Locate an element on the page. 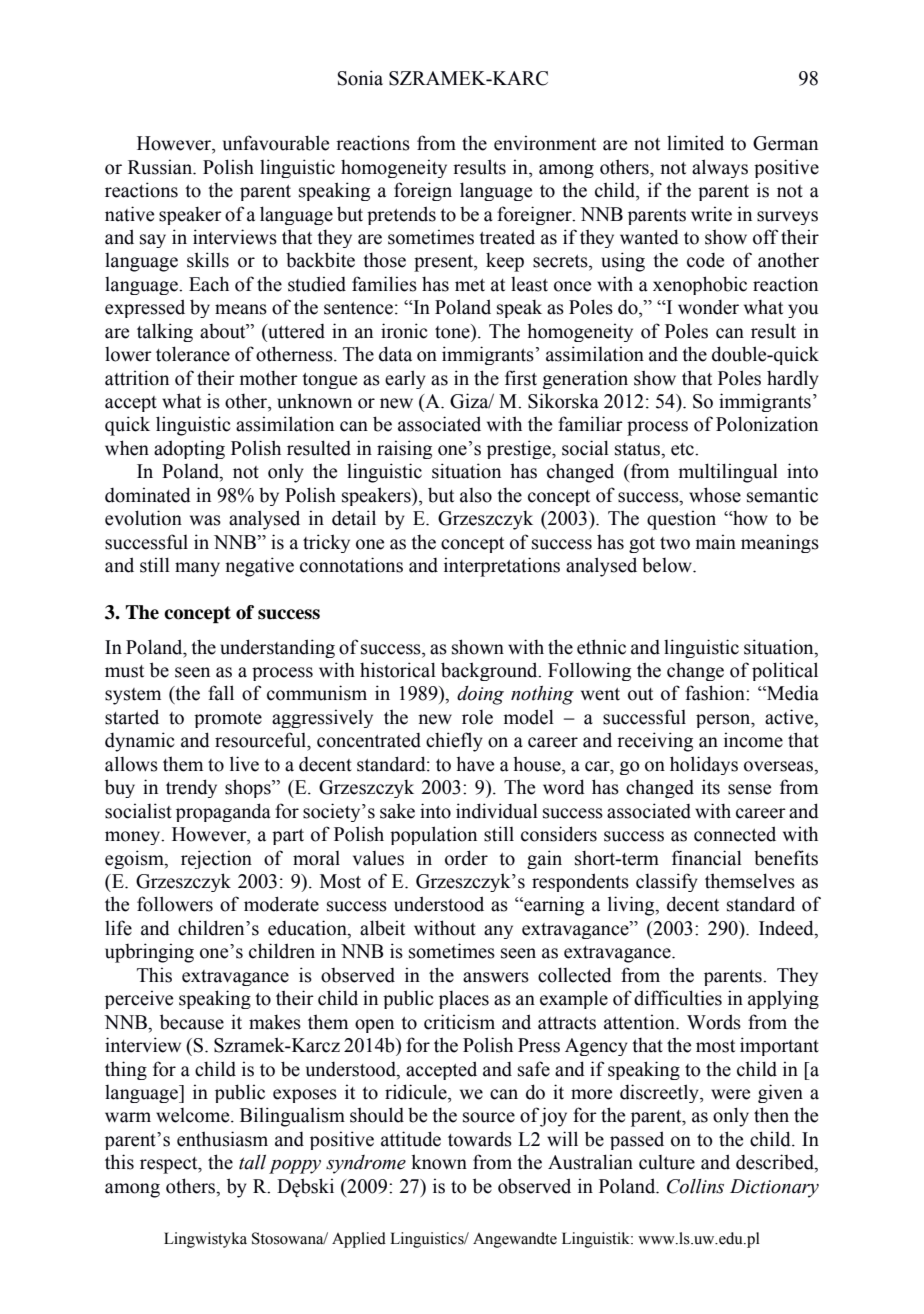  rejection is located at coordinates (216, 859).
